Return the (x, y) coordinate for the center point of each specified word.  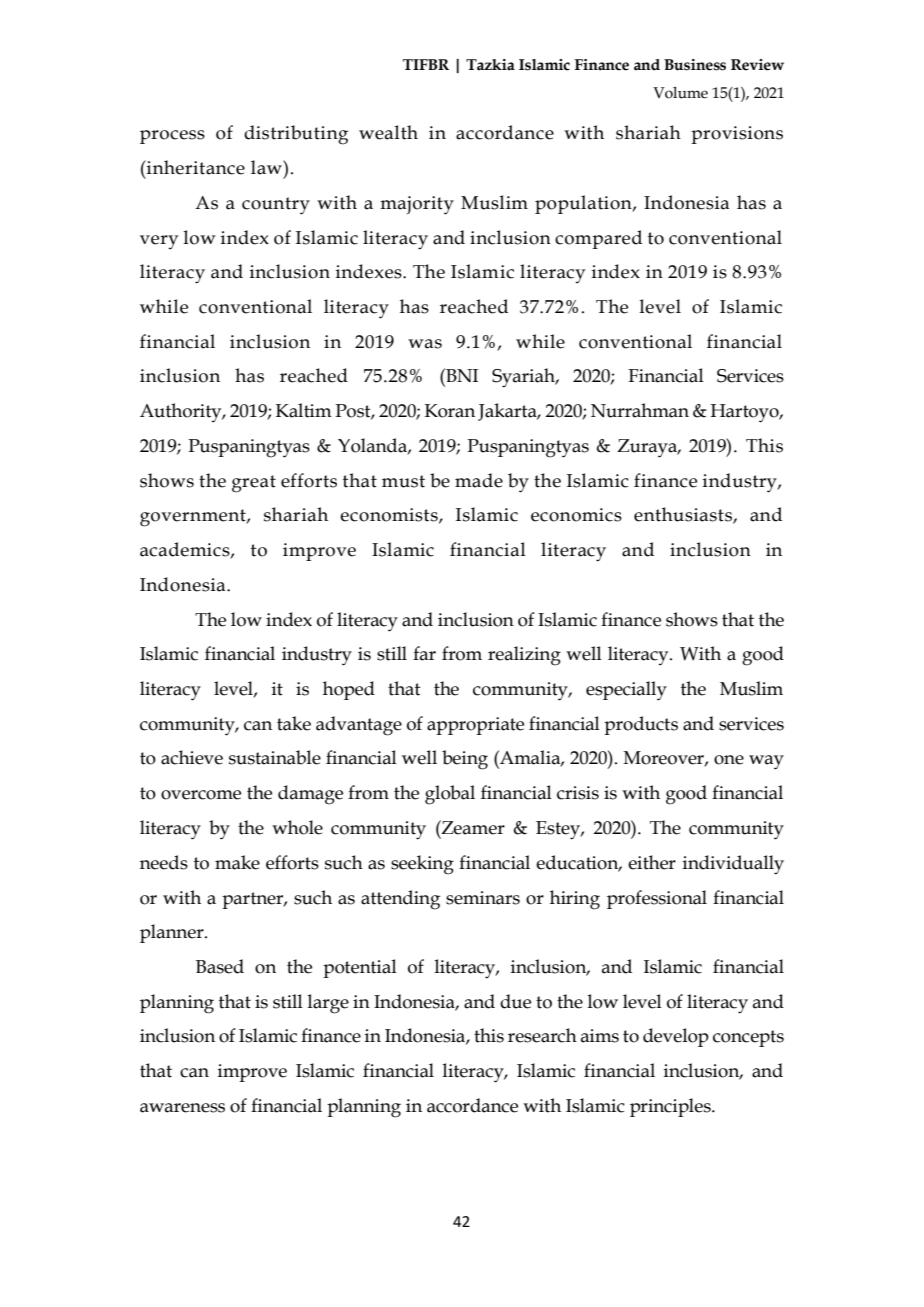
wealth (388, 132)
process (172, 137)
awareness (182, 1108)
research (542, 1035)
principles (671, 1107)
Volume (680, 93)
